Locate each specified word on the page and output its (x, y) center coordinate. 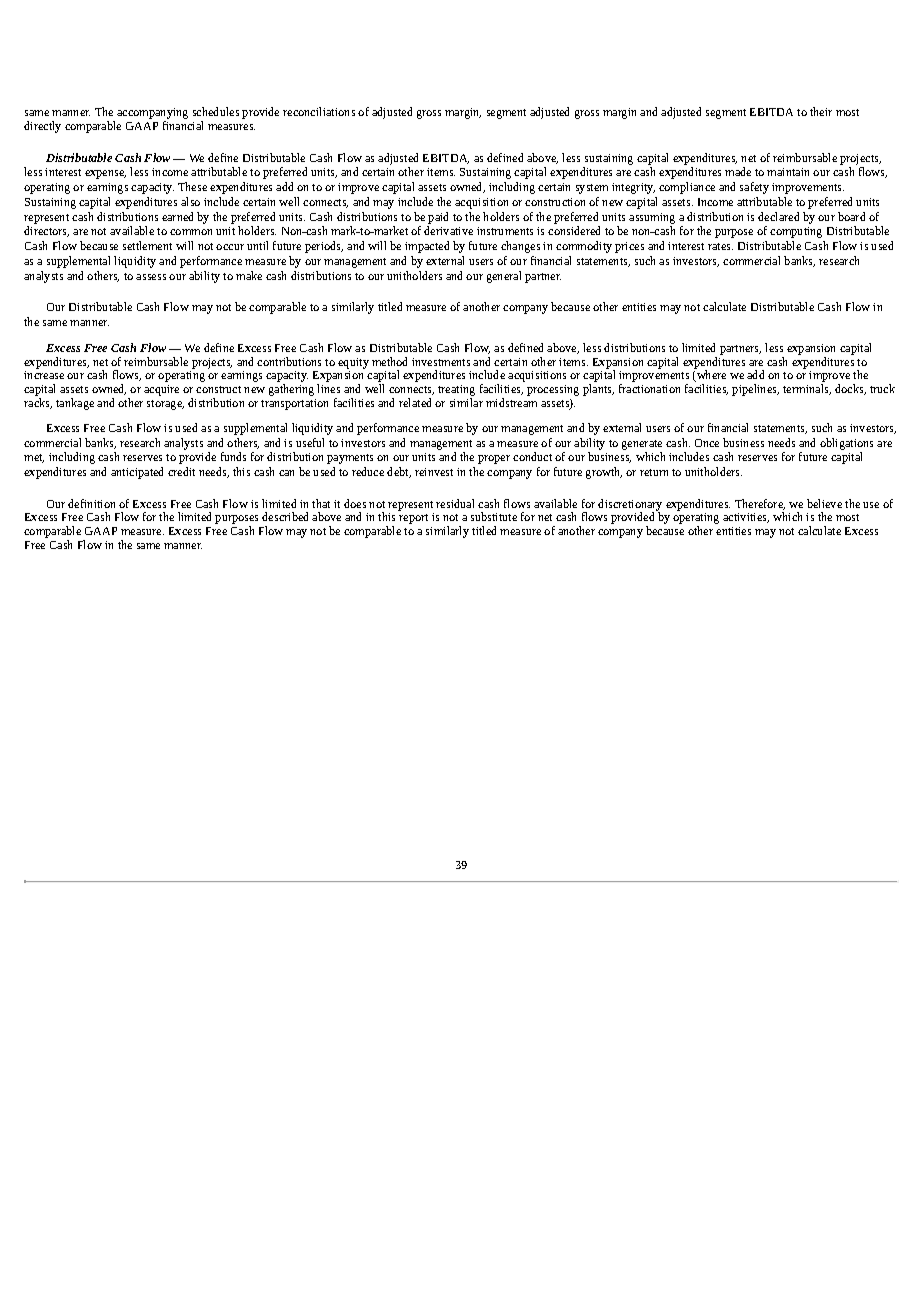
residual (455, 503)
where (710, 376)
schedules (216, 111)
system (592, 189)
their (821, 111)
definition (91, 503)
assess (151, 277)
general (504, 277)
